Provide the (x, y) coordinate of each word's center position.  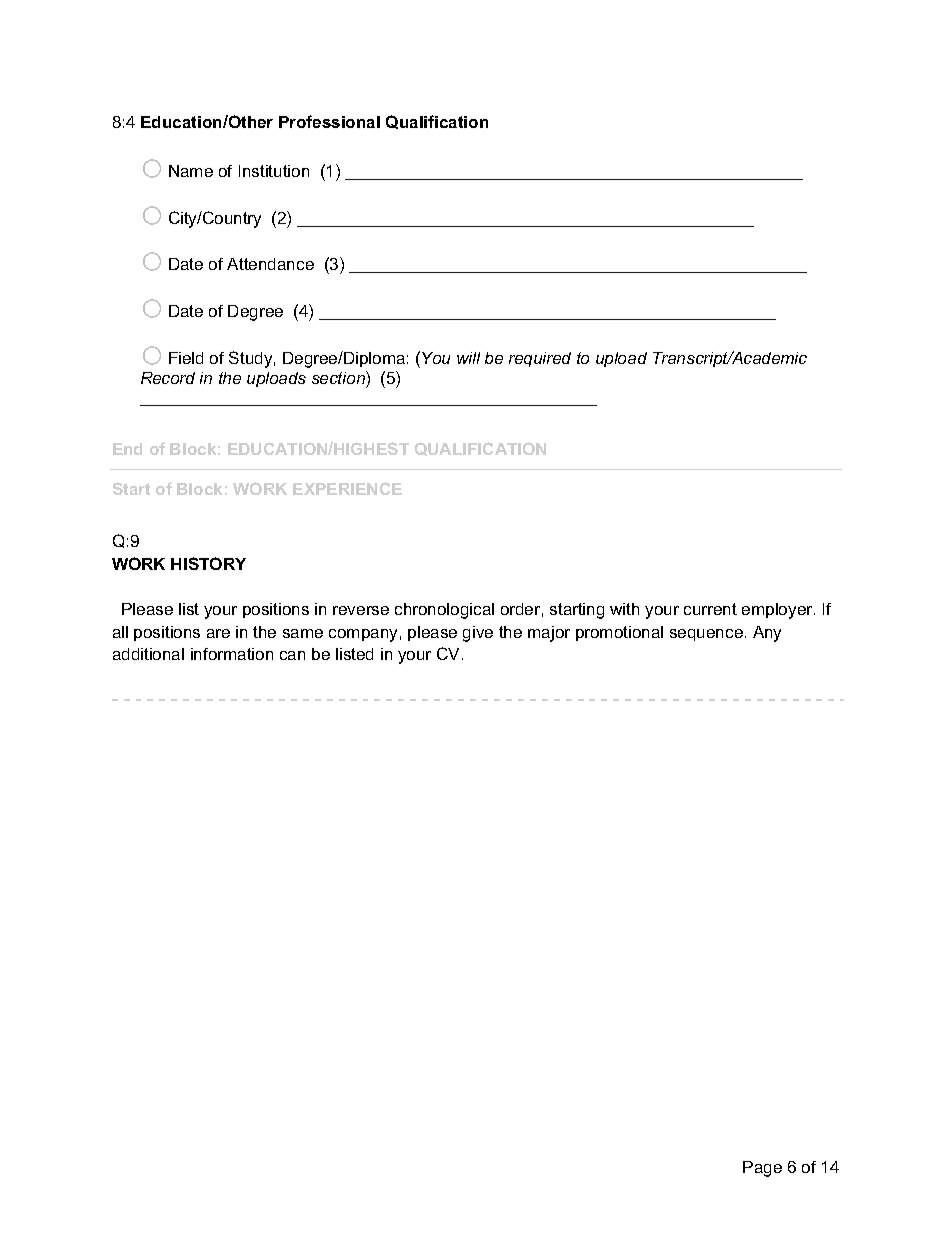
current (710, 609)
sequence (706, 635)
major (549, 634)
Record (168, 378)
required (540, 359)
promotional (619, 633)
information (232, 654)
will (468, 358)
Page (762, 1169)
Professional (329, 121)
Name (191, 171)
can (292, 655)
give (478, 634)
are (218, 633)
